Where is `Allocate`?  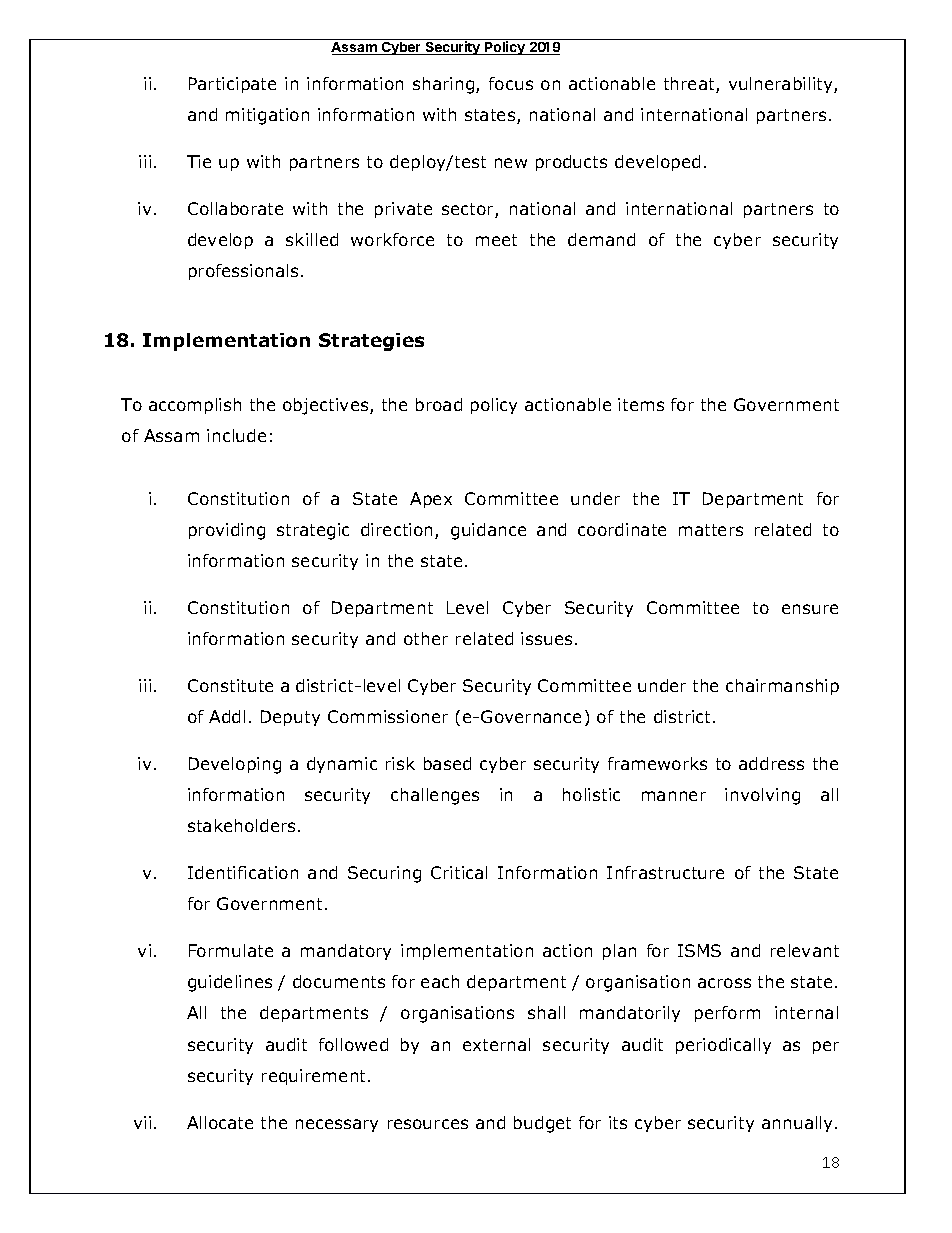 Allocate is located at coordinates (220, 1122).
